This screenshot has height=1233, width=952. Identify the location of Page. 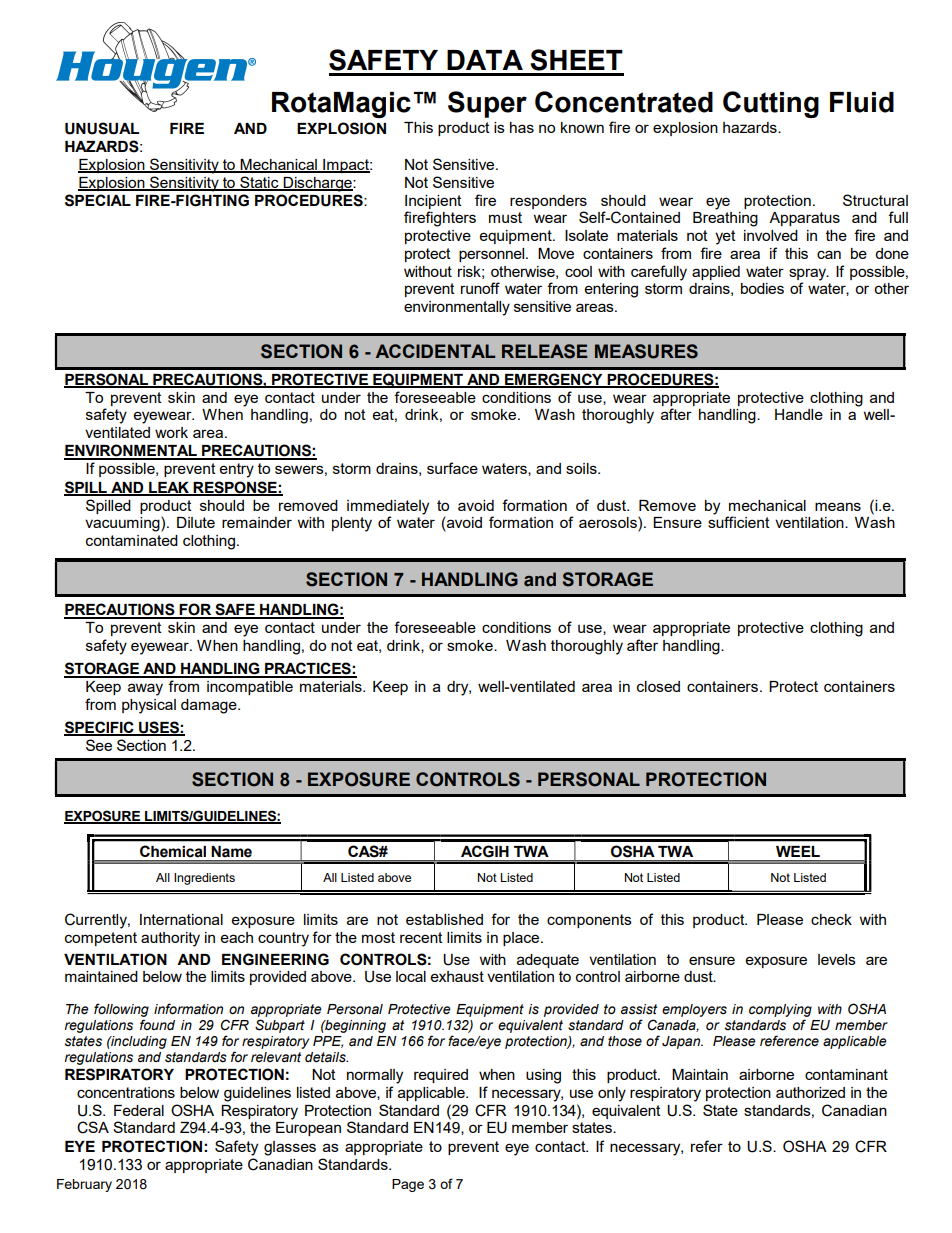
(408, 1185).
